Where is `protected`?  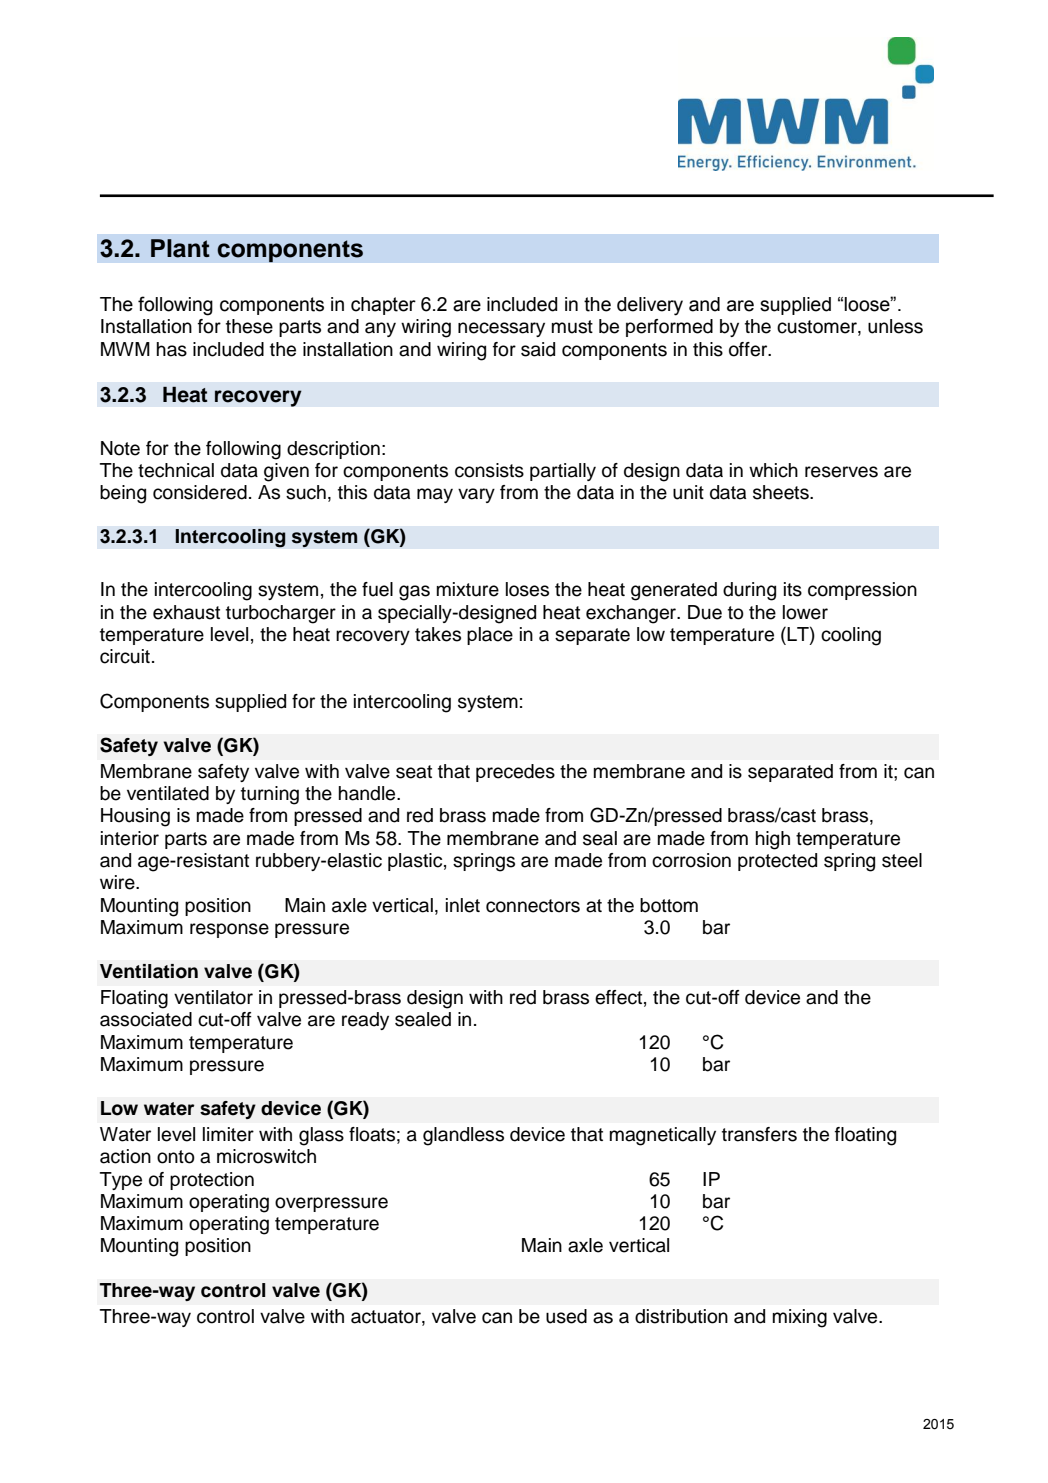
protected is located at coordinates (777, 862).
